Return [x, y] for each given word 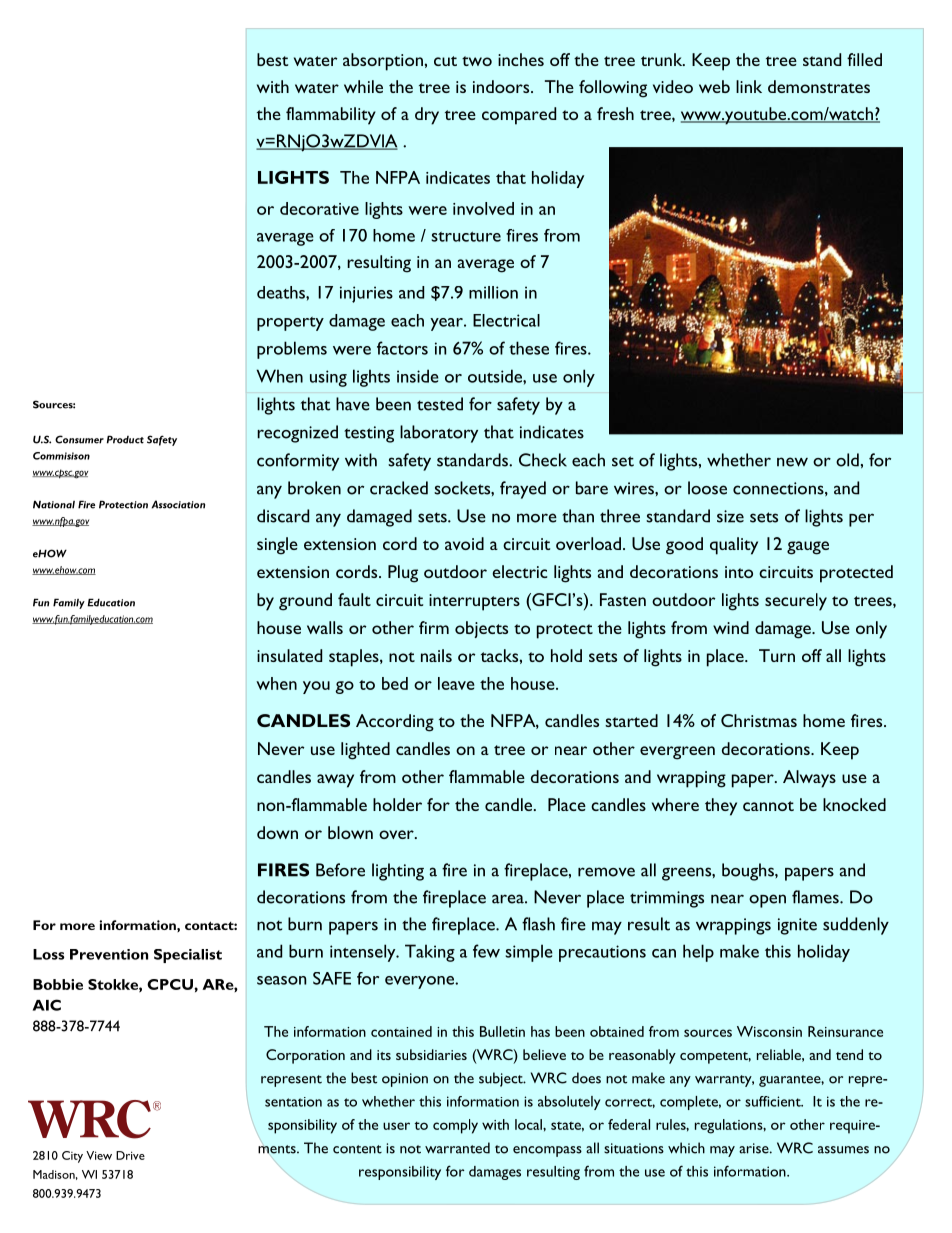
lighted [365, 751]
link [749, 86]
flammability [331, 116]
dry [427, 116]
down [277, 832]
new [792, 462]
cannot [768, 806]
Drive [130, 1155]
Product [125, 439]
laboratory [439, 434]
